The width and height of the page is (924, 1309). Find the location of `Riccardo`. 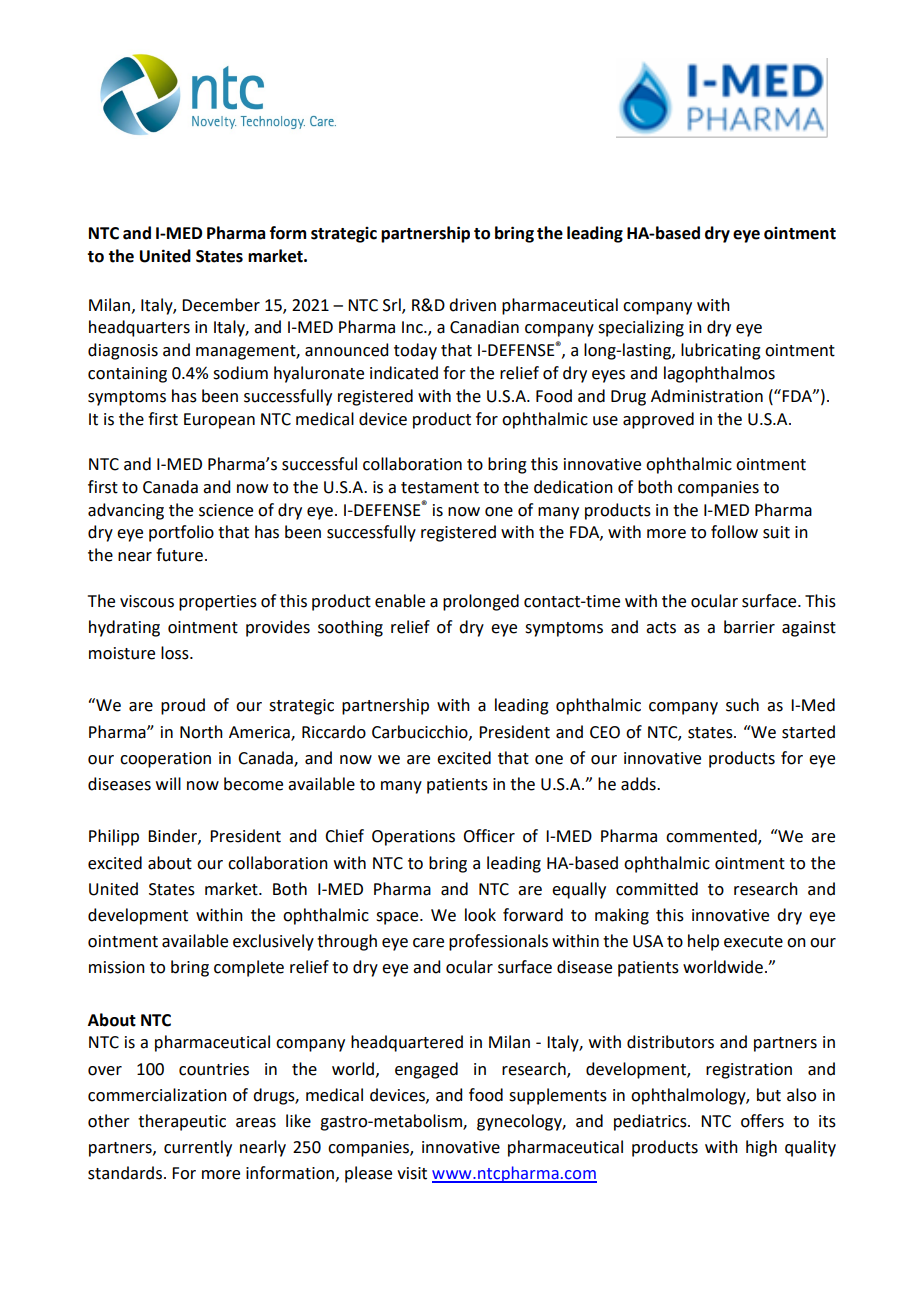

Riccardo is located at coordinates (334, 732).
